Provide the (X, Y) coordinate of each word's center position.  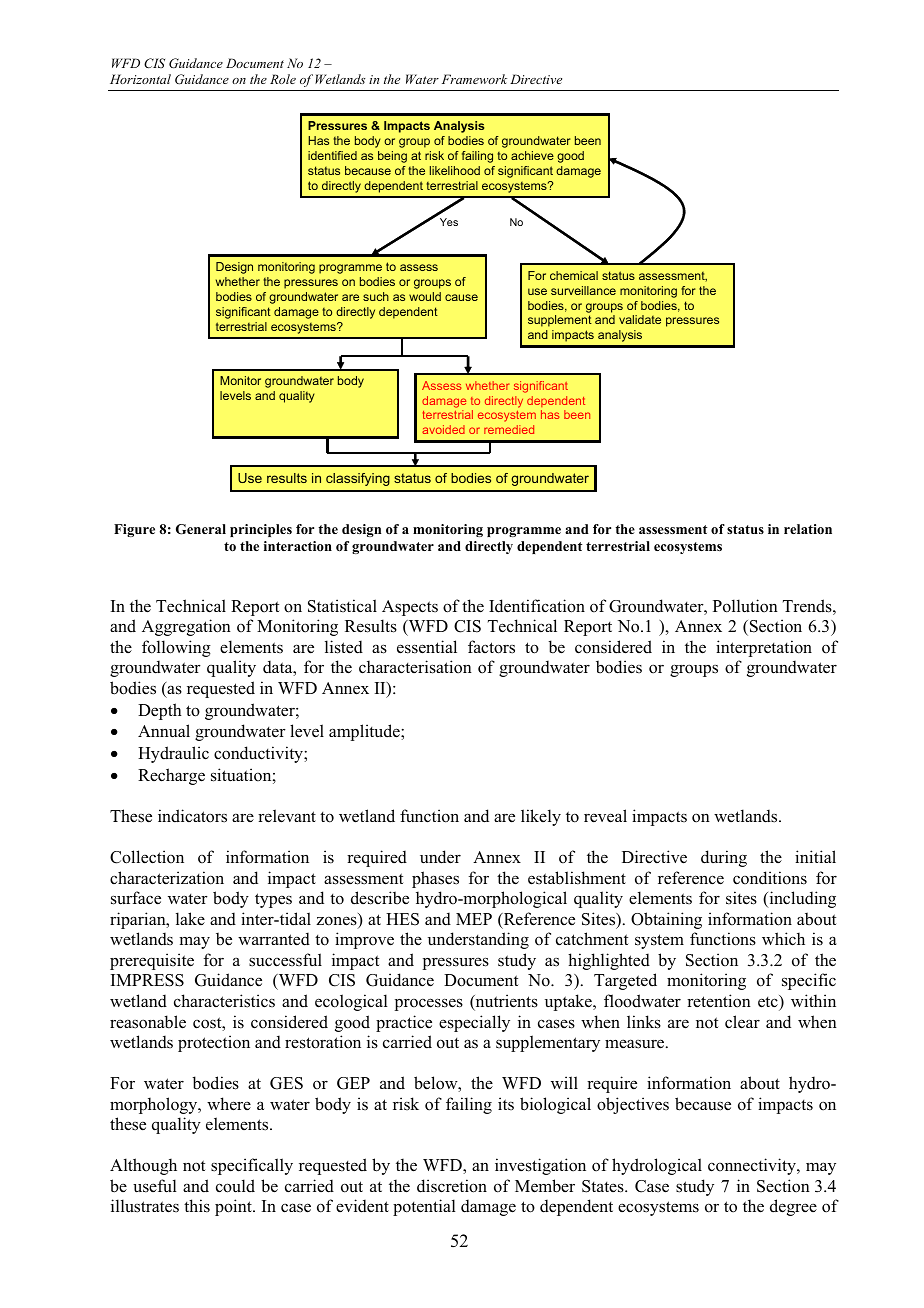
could (235, 1186)
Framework (474, 79)
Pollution (745, 606)
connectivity (753, 1166)
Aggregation (186, 627)
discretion (452, 1186)
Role (283, 79)
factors (491, 647)
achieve (532, 155)
